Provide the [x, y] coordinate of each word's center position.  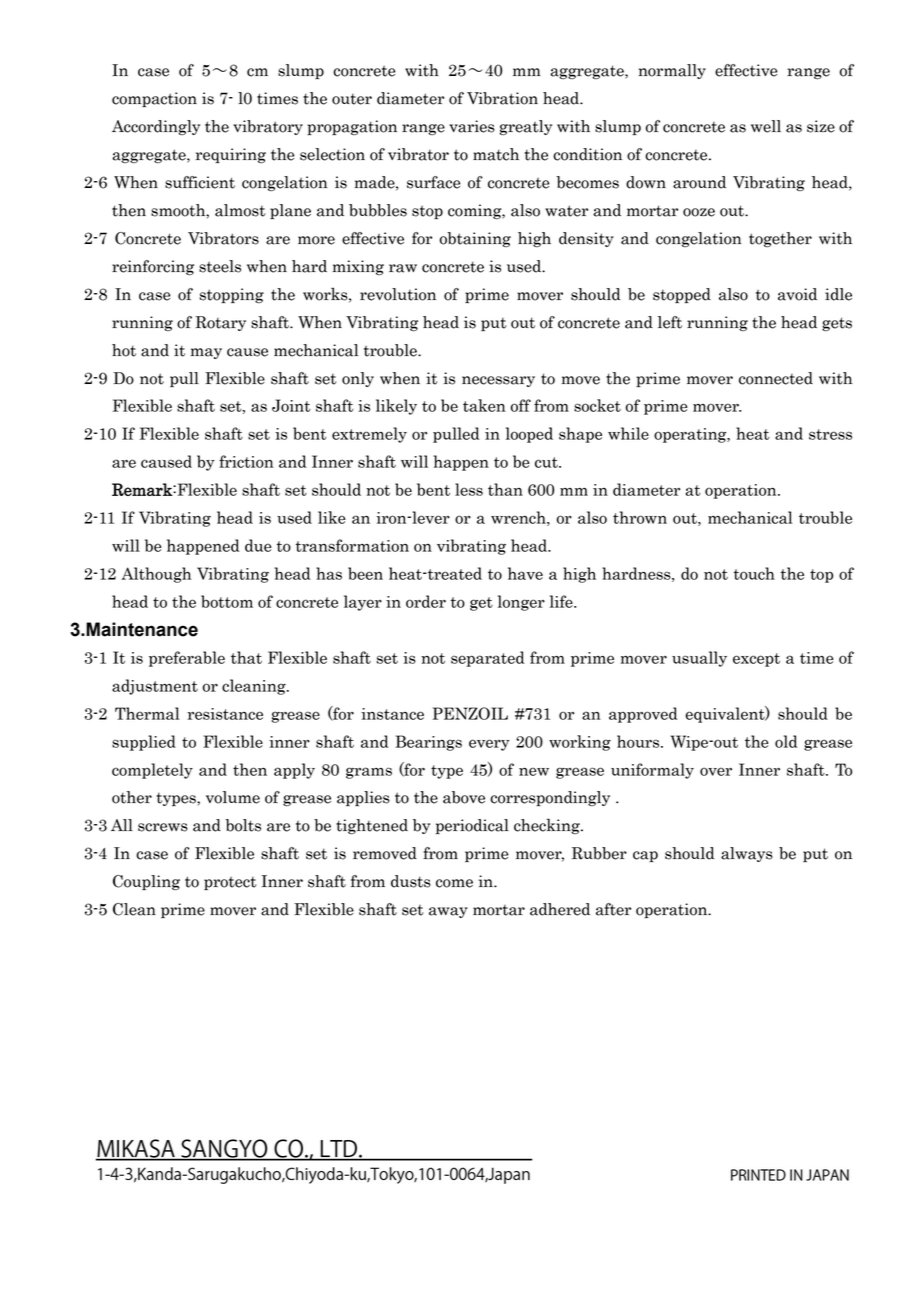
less [469, 489]
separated [487, 659]
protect [230, 883]
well [766, 126]
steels [220, 266]
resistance [225, 714]
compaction [154, 99]
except [756, 660]
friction [246, 461]
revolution [398, 294]
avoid [797, 294]
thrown [640, 517]
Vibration [502, 98]
